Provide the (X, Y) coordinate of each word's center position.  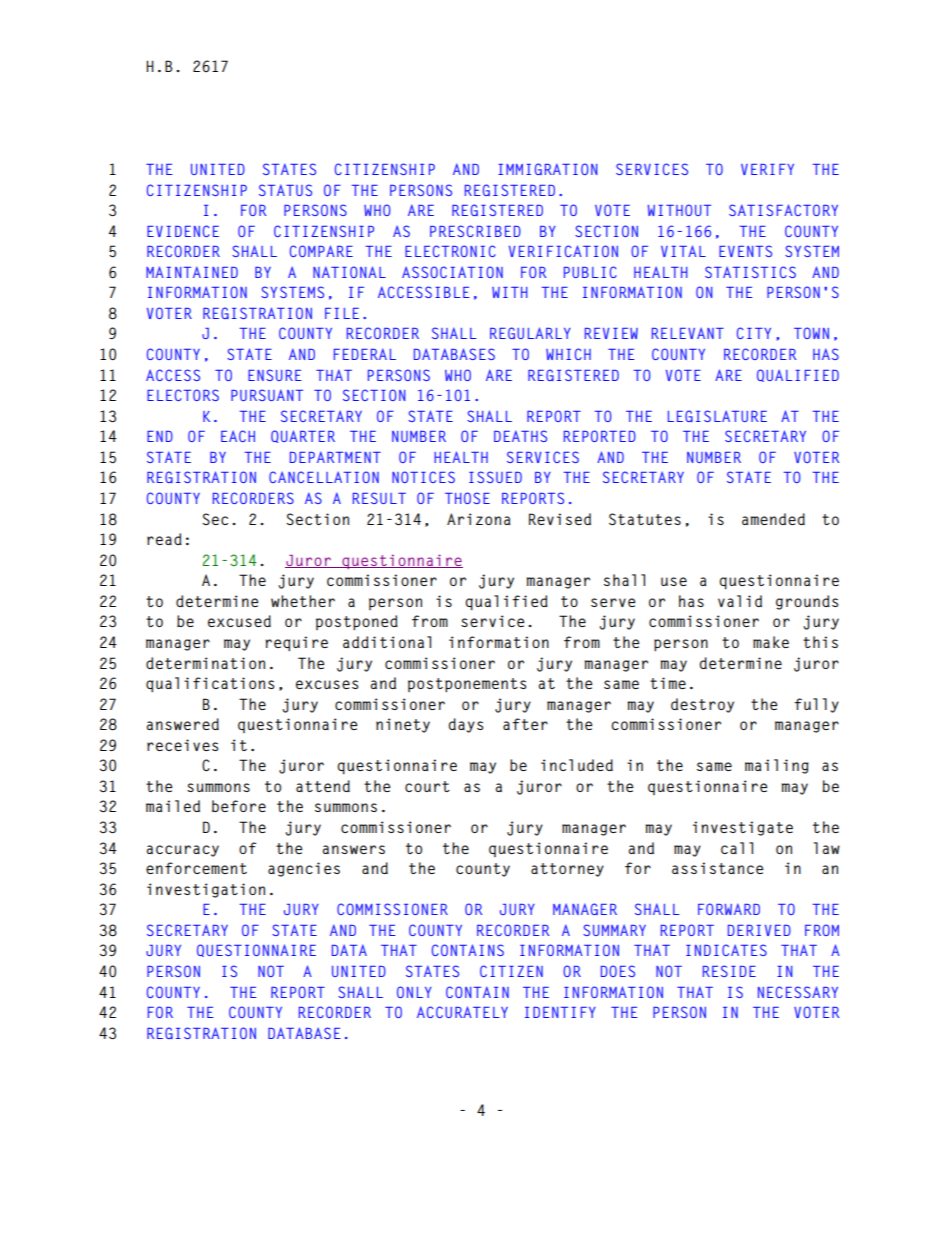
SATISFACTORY (783, 210)
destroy (702, 705)
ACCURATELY (462, 1012)
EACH (238, 436)
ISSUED (495, 477)
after (525, 724)
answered (183, 724)
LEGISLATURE (717, 416)
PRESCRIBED (475, 231)
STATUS (285, 190)
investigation (206, 890)
